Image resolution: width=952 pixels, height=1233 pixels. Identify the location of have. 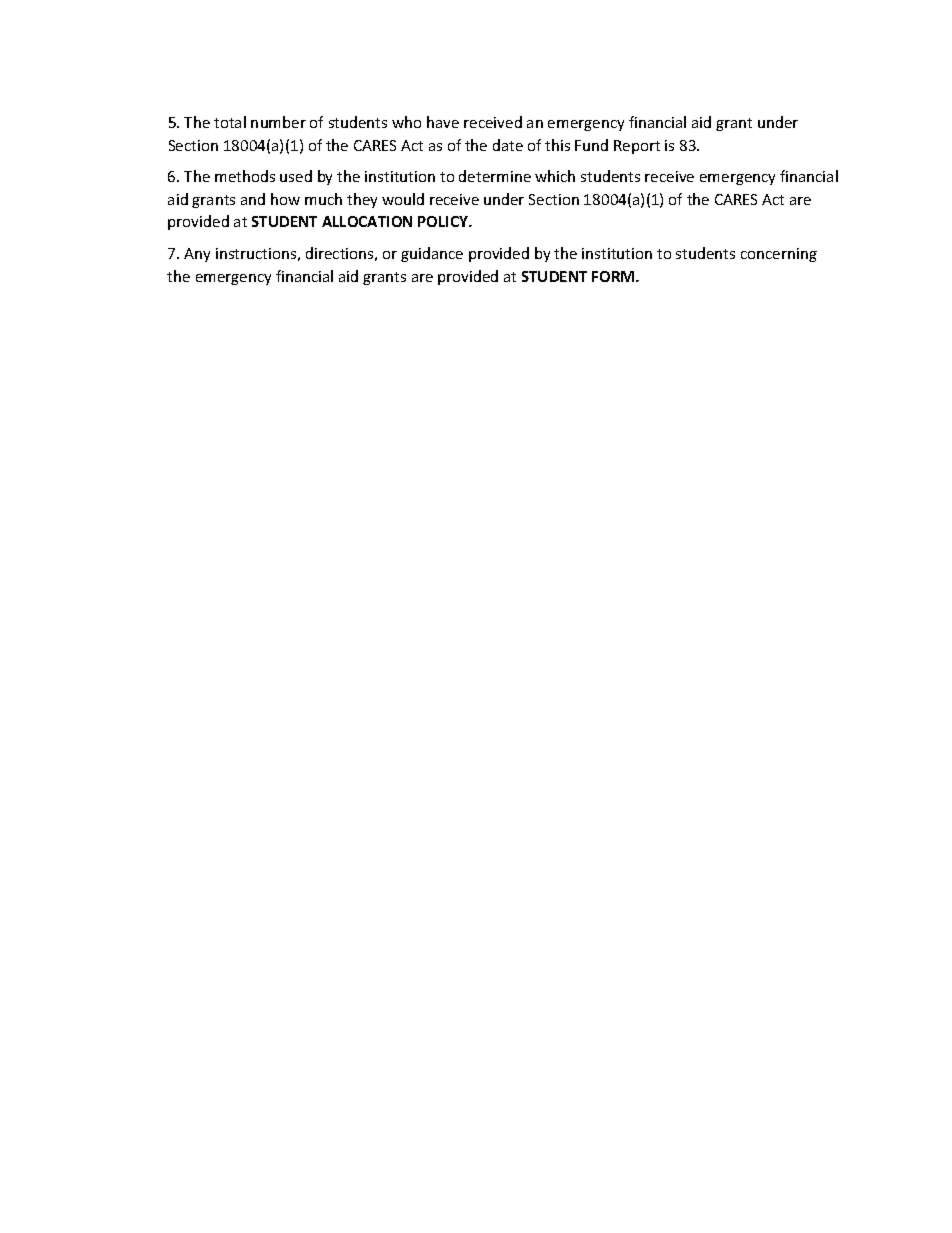
(443, 122).
